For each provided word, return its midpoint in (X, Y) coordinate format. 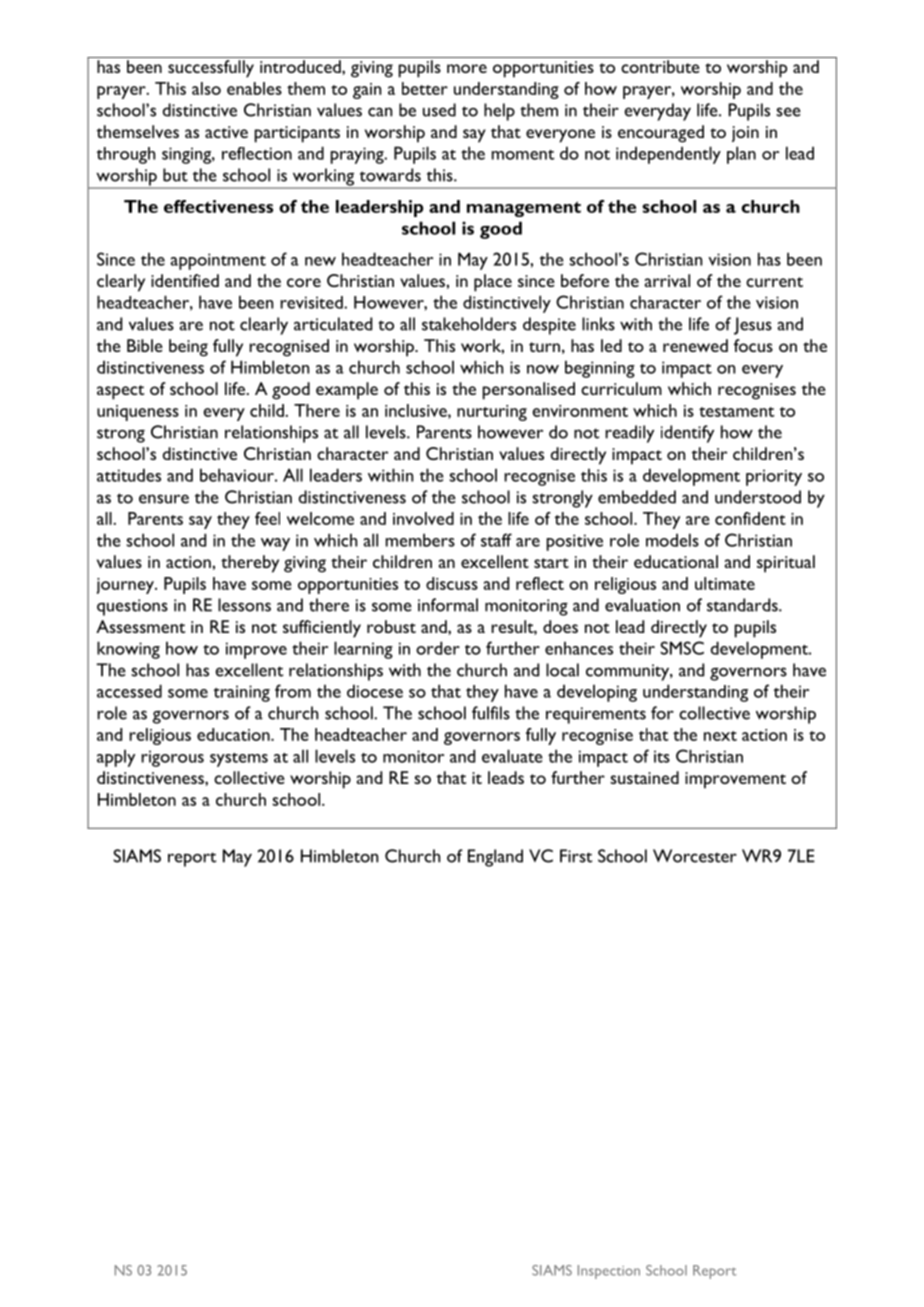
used (439, 110)
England (495, 858)
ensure (164, 499)
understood (758, 497)
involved (423, 518)
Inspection (609, 1272)
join (745, 134)
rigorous (172, 758)
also (206, 88)
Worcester (695, 856)
